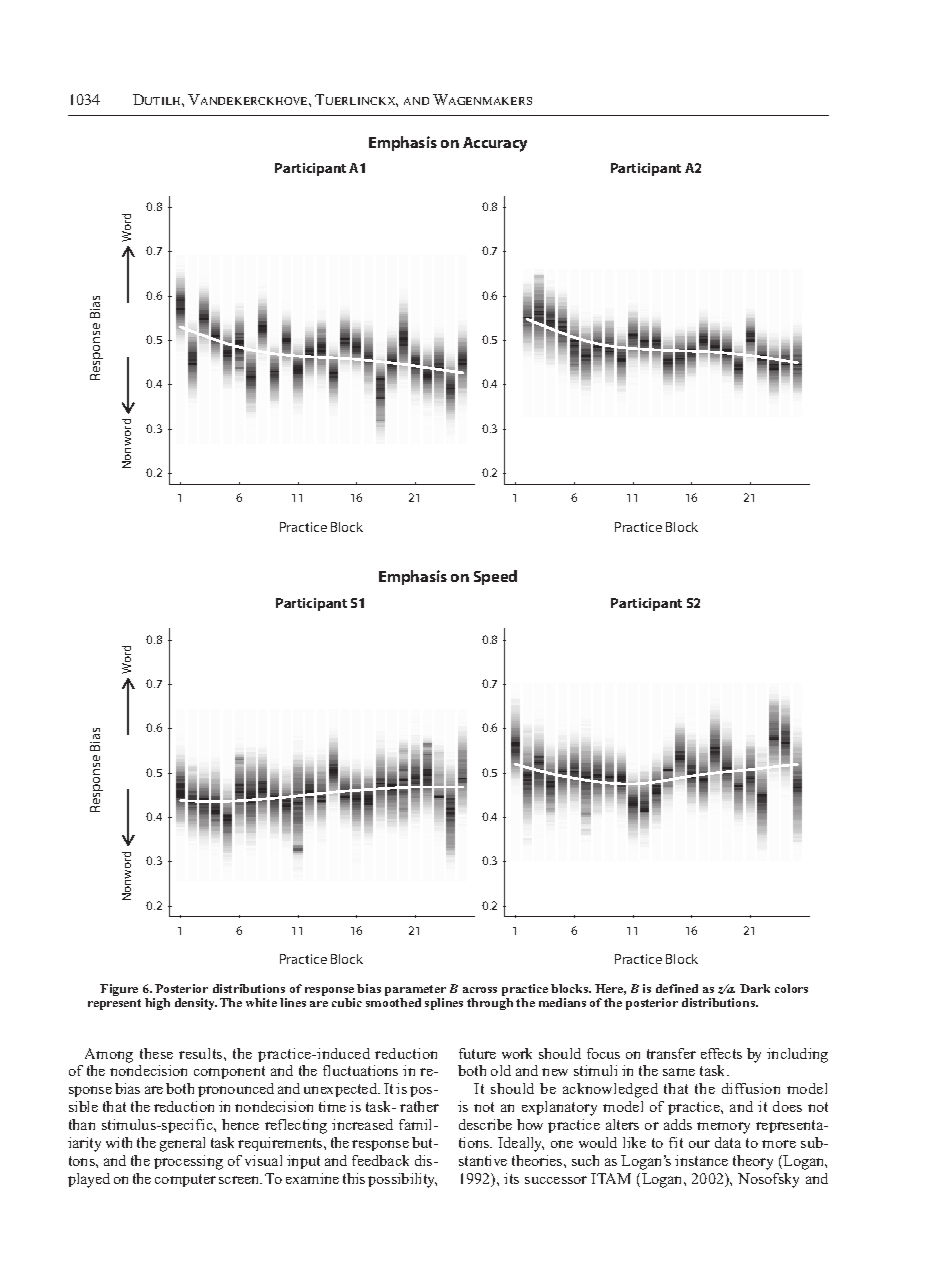 Image resolution: width=936 pixels, height=1288 pixels. Describe the element at coordinates (755, 988) in the screenshot. I see `Dark` at that location.
